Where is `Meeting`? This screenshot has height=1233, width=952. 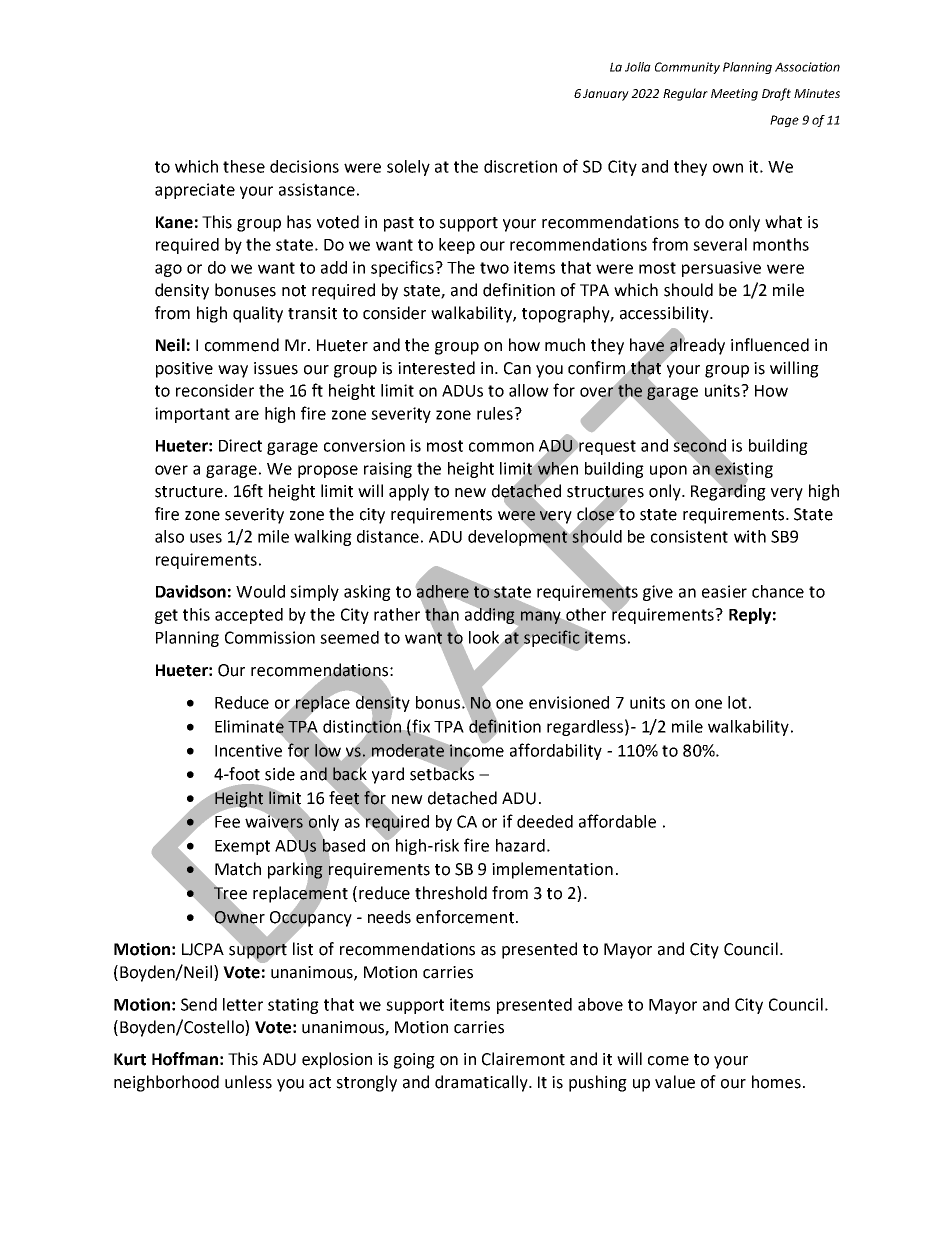 Meeting is located at coordinates (734, 95).
